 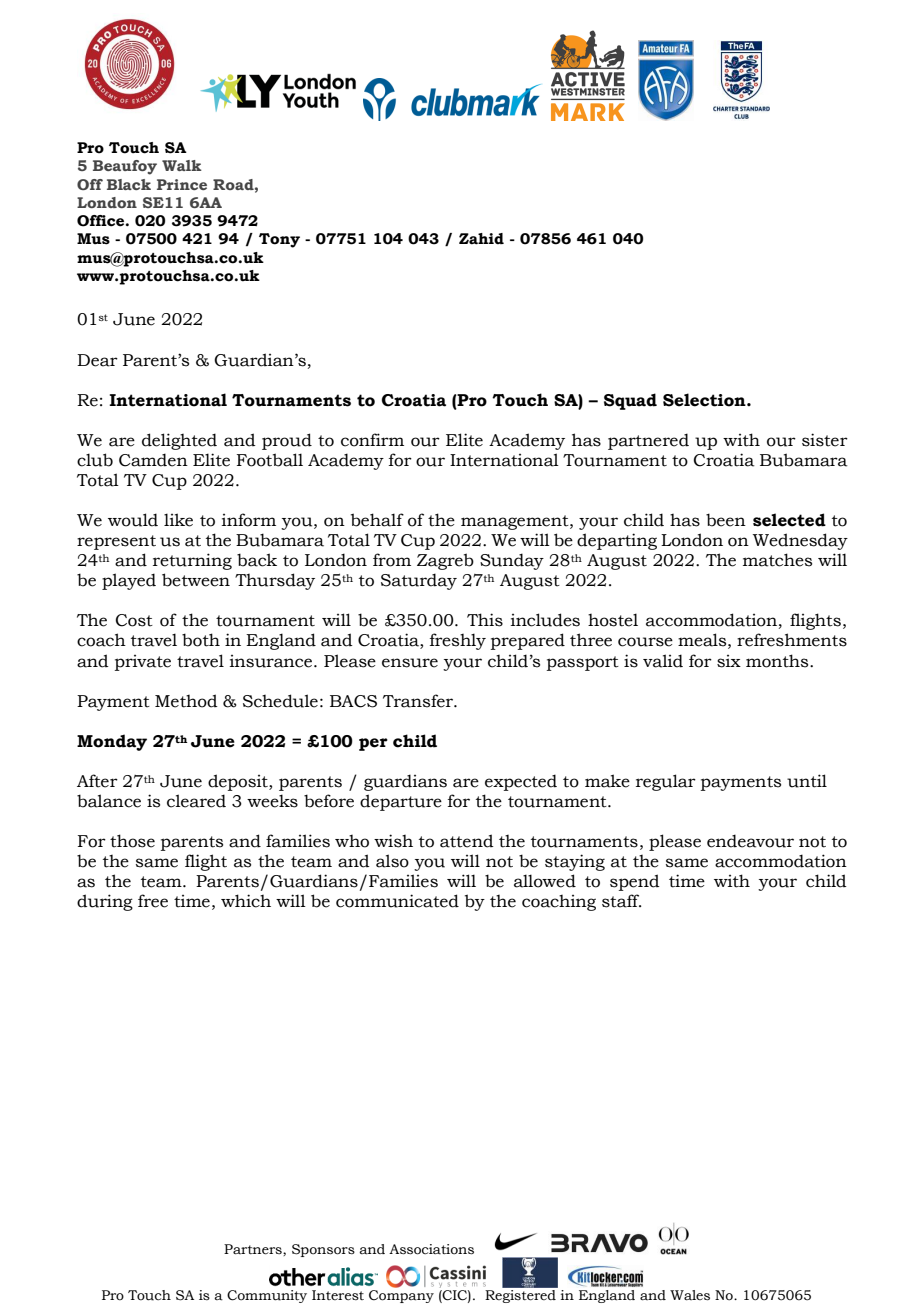 What do you see at coordinates (182, 184) in the page?
I see `Prince` at bounding box center [182, 184].
